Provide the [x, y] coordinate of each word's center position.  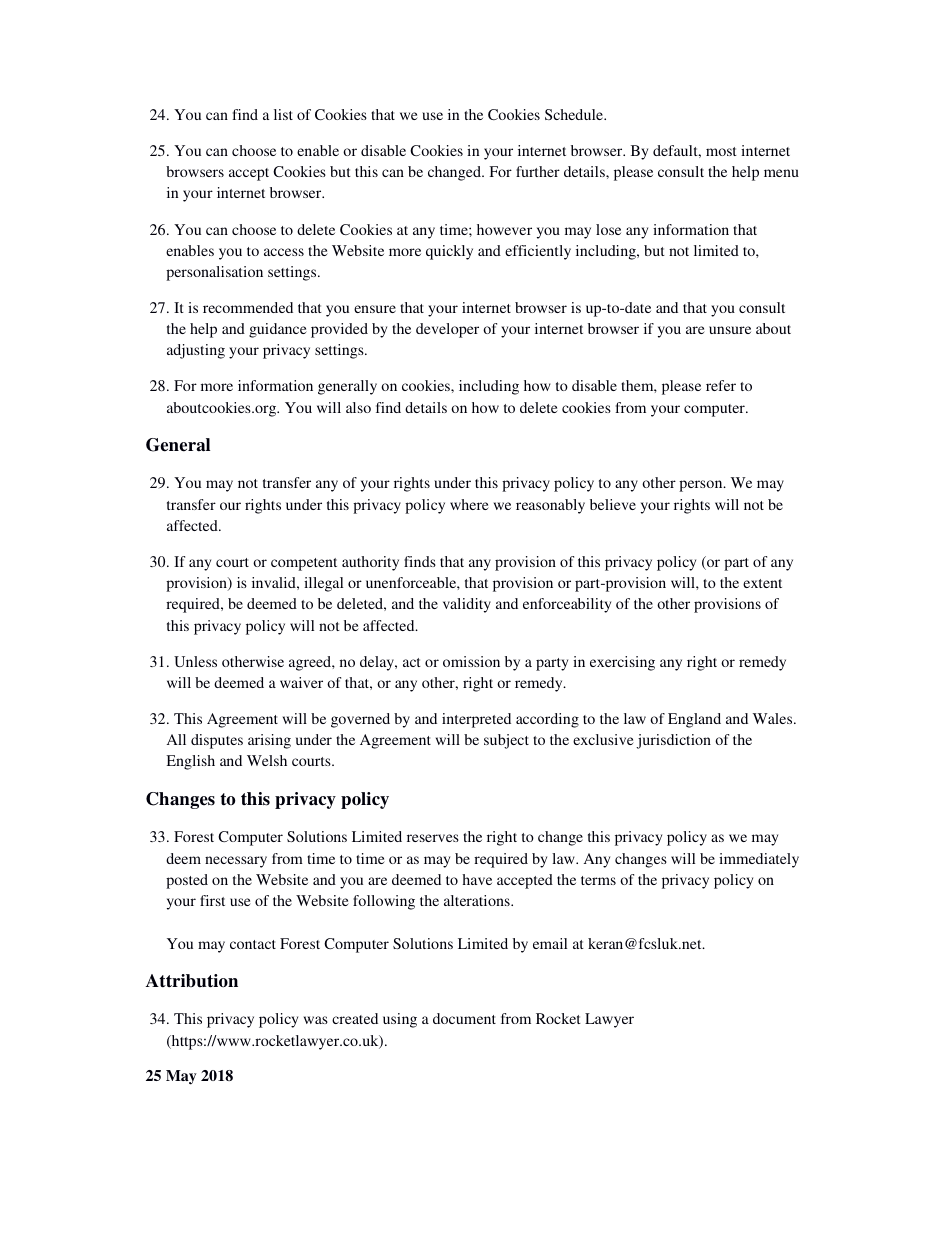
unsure [730, 330]
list [283, 114]
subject [506, 741]
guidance [278, 330]
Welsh [267, 760]
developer [447, 330]
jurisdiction [673, 741]
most [721, 151]
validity [467, 605]
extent [762, 583]
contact [253, 944]
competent [304, 564]
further [538, 171]
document [464, 1018]
